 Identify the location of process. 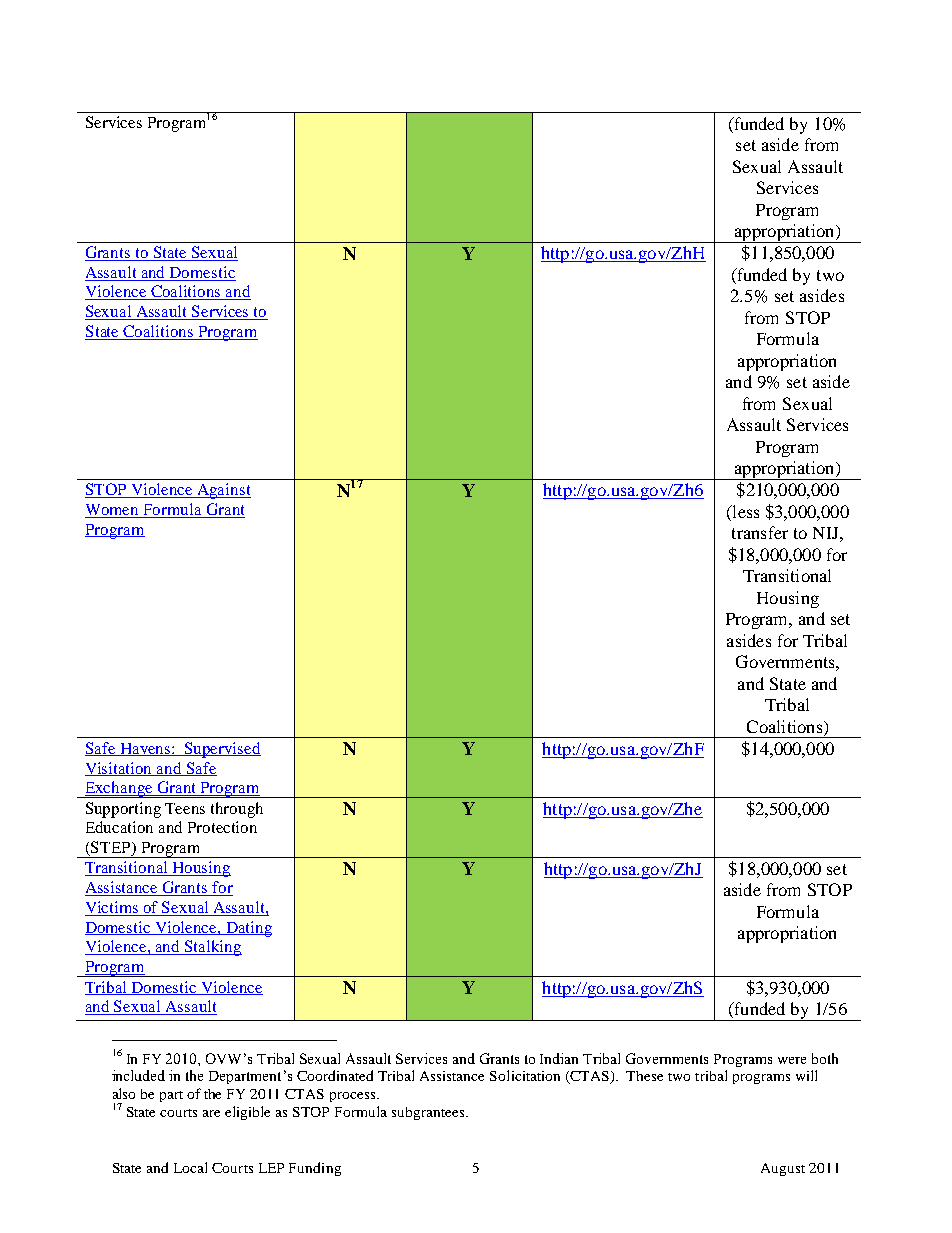
(354, 1097).
